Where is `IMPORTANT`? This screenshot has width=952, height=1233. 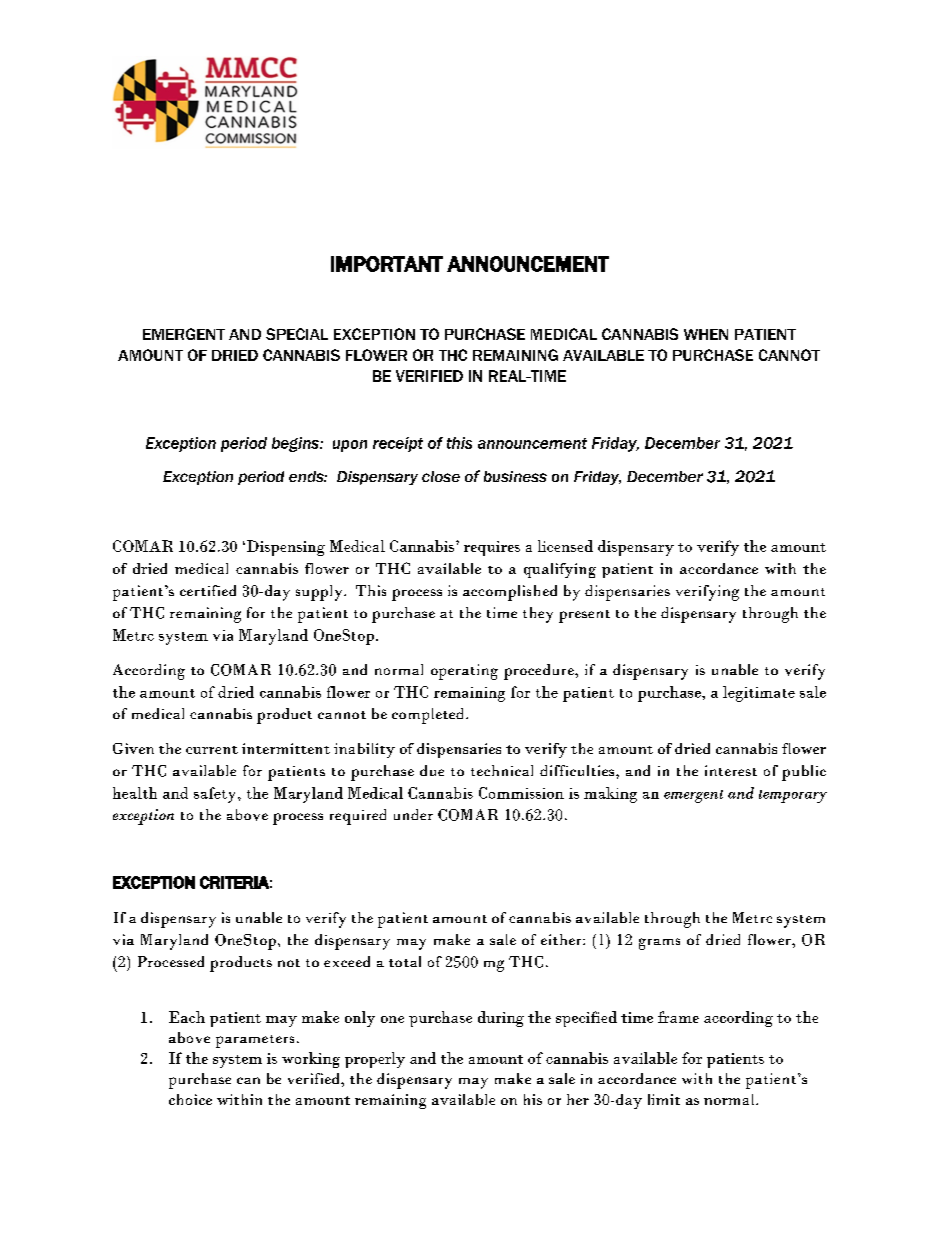
IMPORTANT is located at coordinates (387, 264).
